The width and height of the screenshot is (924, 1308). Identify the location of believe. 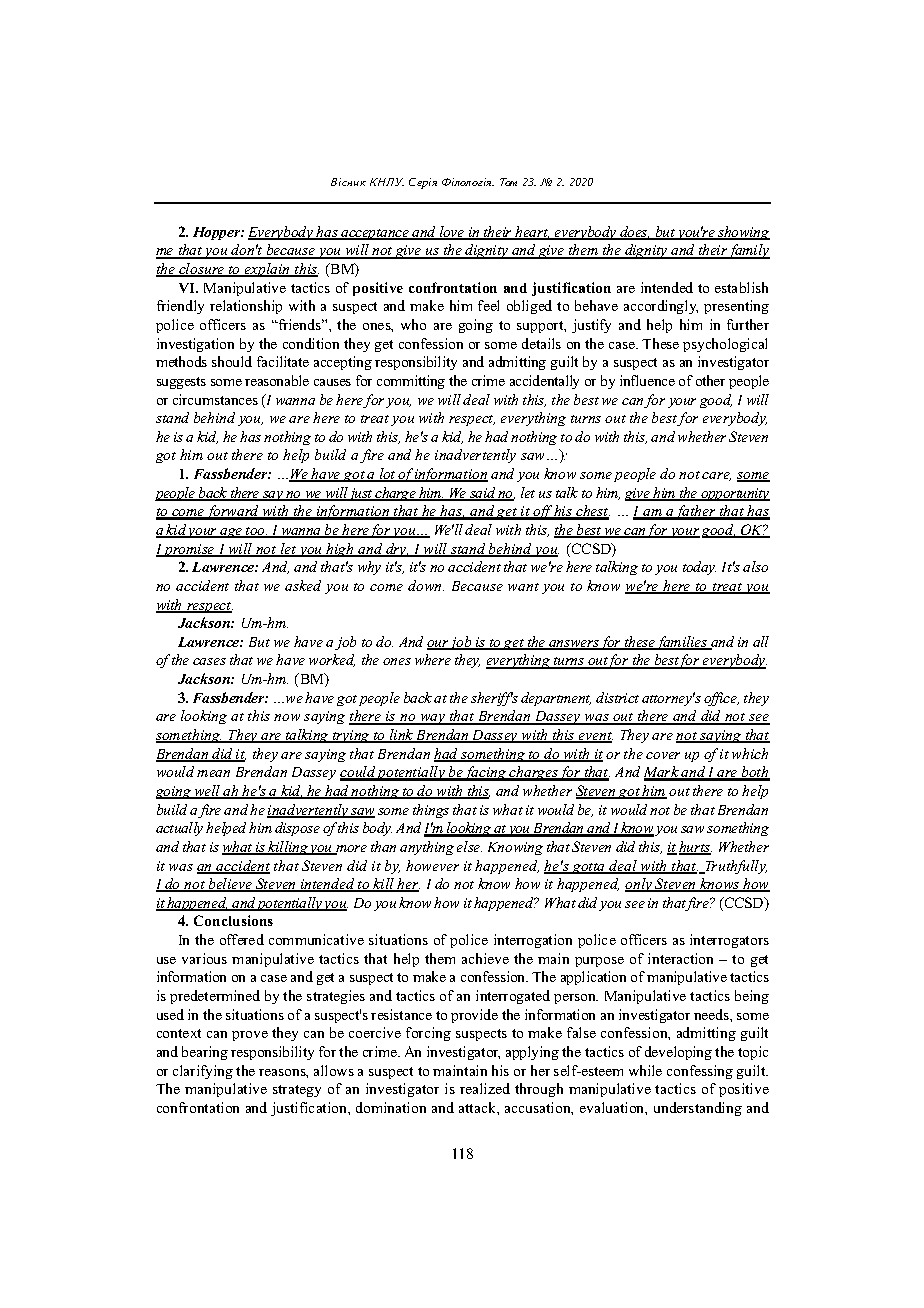
(230, 885).
